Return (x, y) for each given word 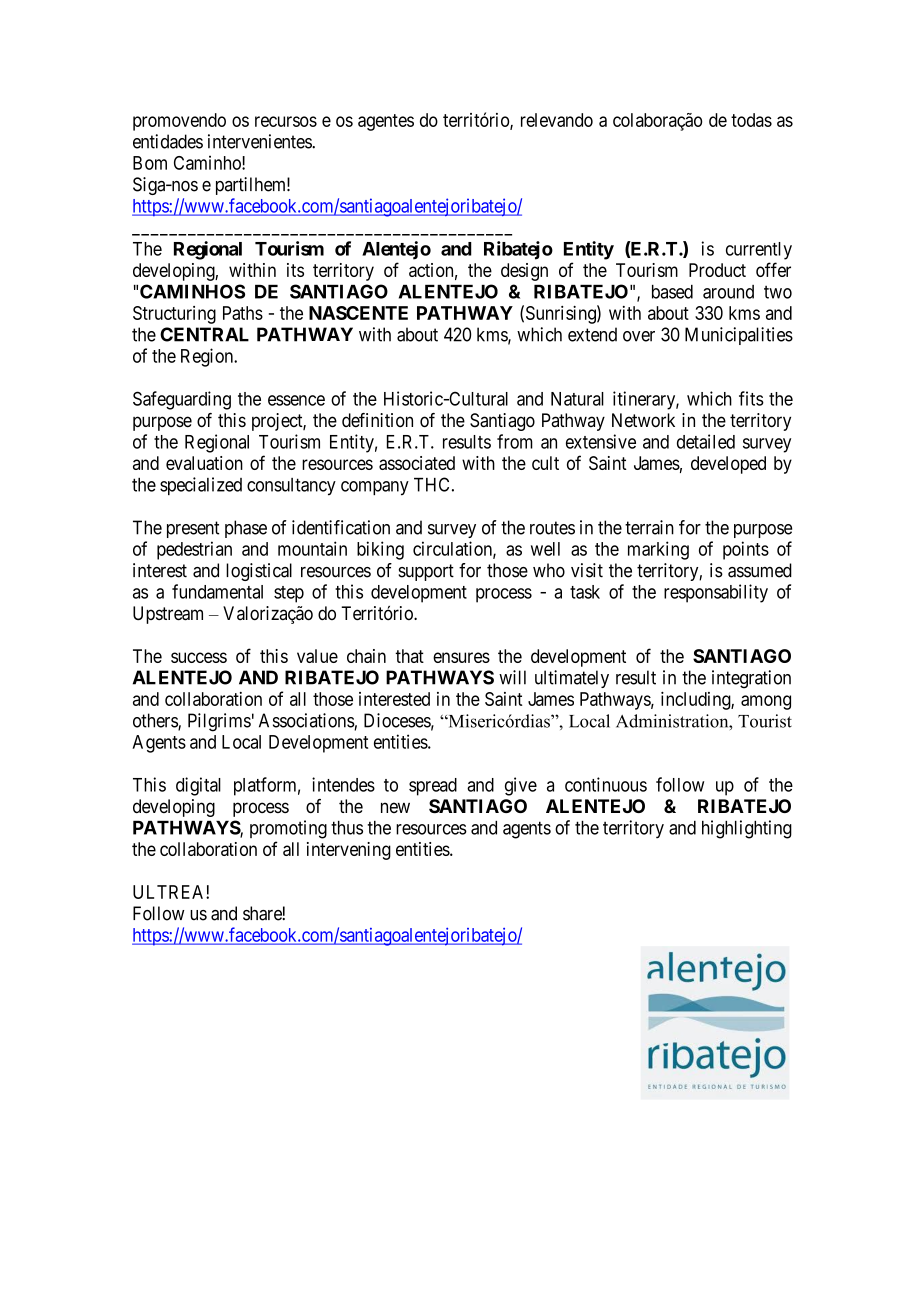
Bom (150, 163)
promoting (288, 829)
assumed (760, 570)
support (426, 572)
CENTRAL (204, 334)
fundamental (217, 591)
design (524, 272)
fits (751, 398)
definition (377, 420)
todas (751, 120)
